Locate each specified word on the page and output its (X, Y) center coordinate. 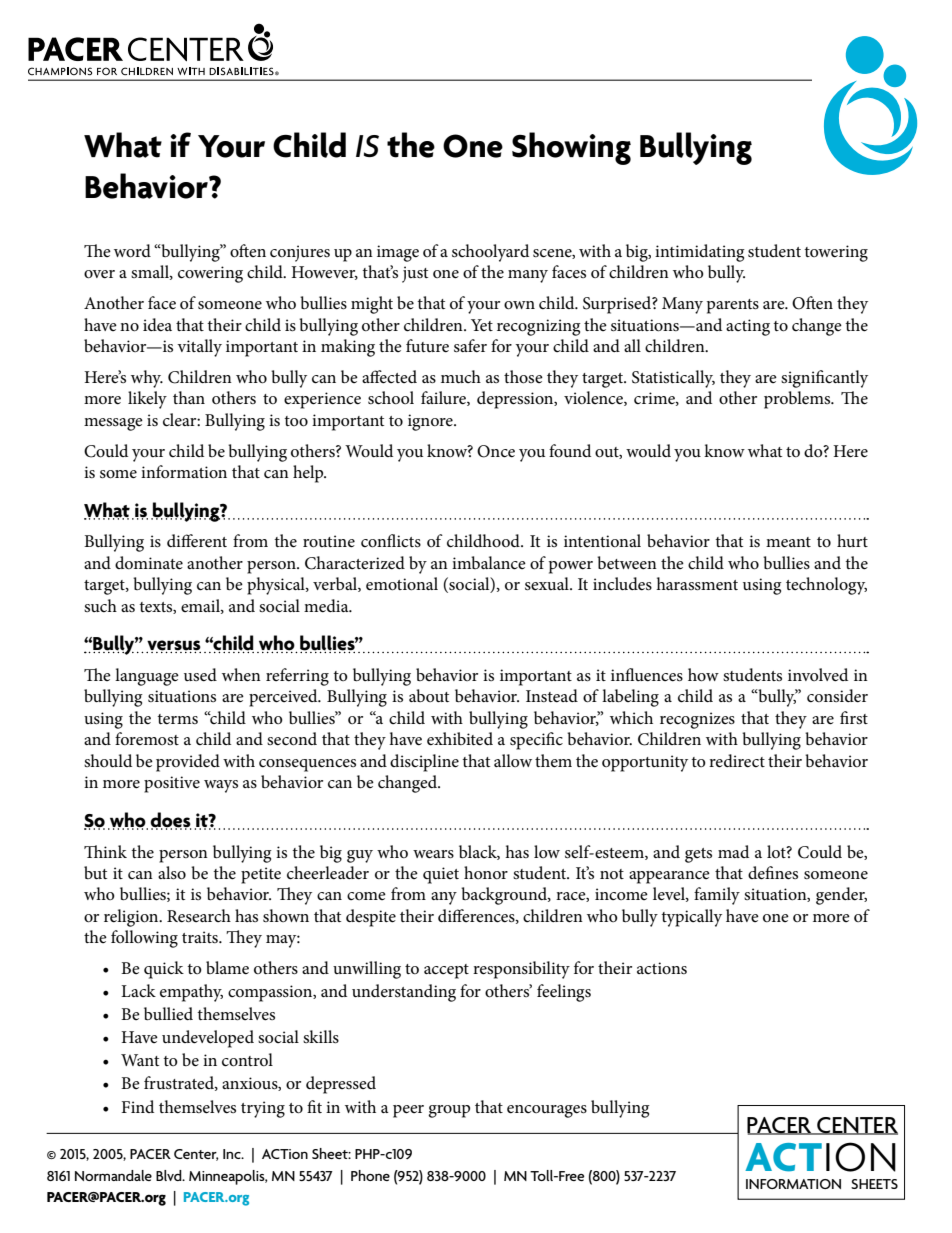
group (449, 1111)
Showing (571, 148)
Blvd (170, 1175)
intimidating (700, 253)
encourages (547, 1111)
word (132, 251)
